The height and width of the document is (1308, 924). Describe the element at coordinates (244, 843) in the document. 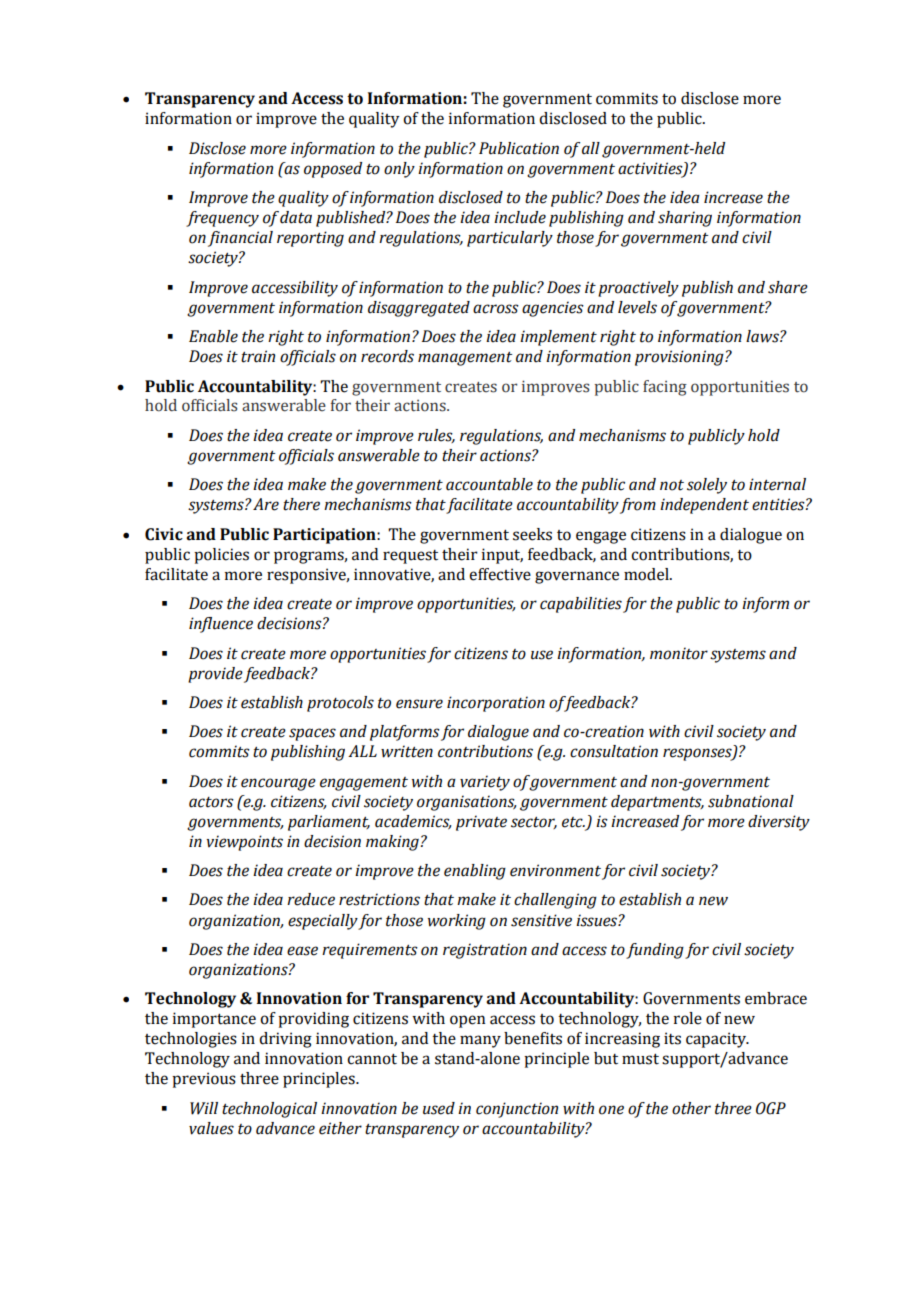

I see `viewpoints` at that location.
